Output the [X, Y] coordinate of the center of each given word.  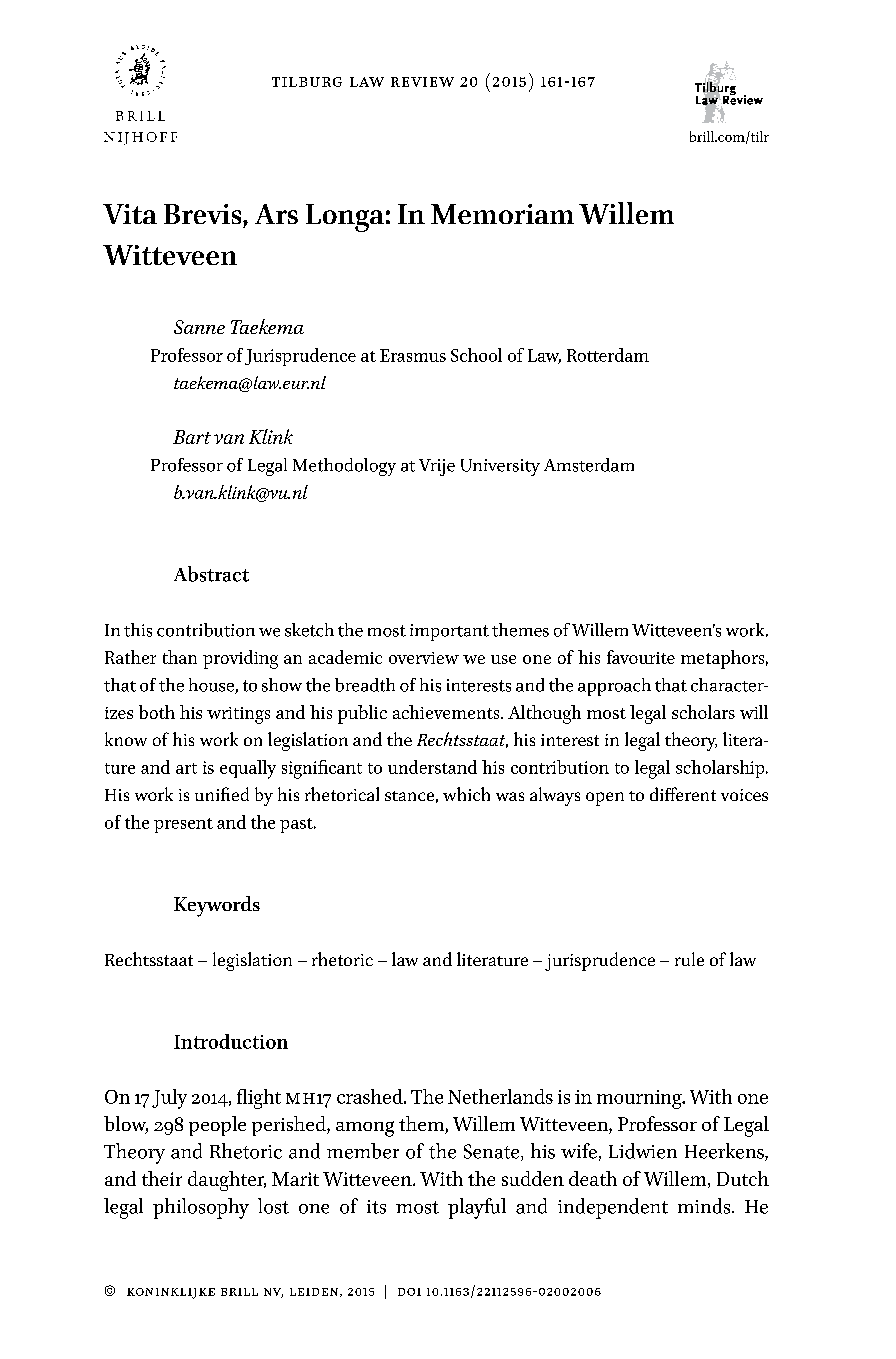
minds [705, 1206]
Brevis [204, 214]
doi [409, 1292]
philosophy [201, 1208]
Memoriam [502, 214]
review [422, 82]
